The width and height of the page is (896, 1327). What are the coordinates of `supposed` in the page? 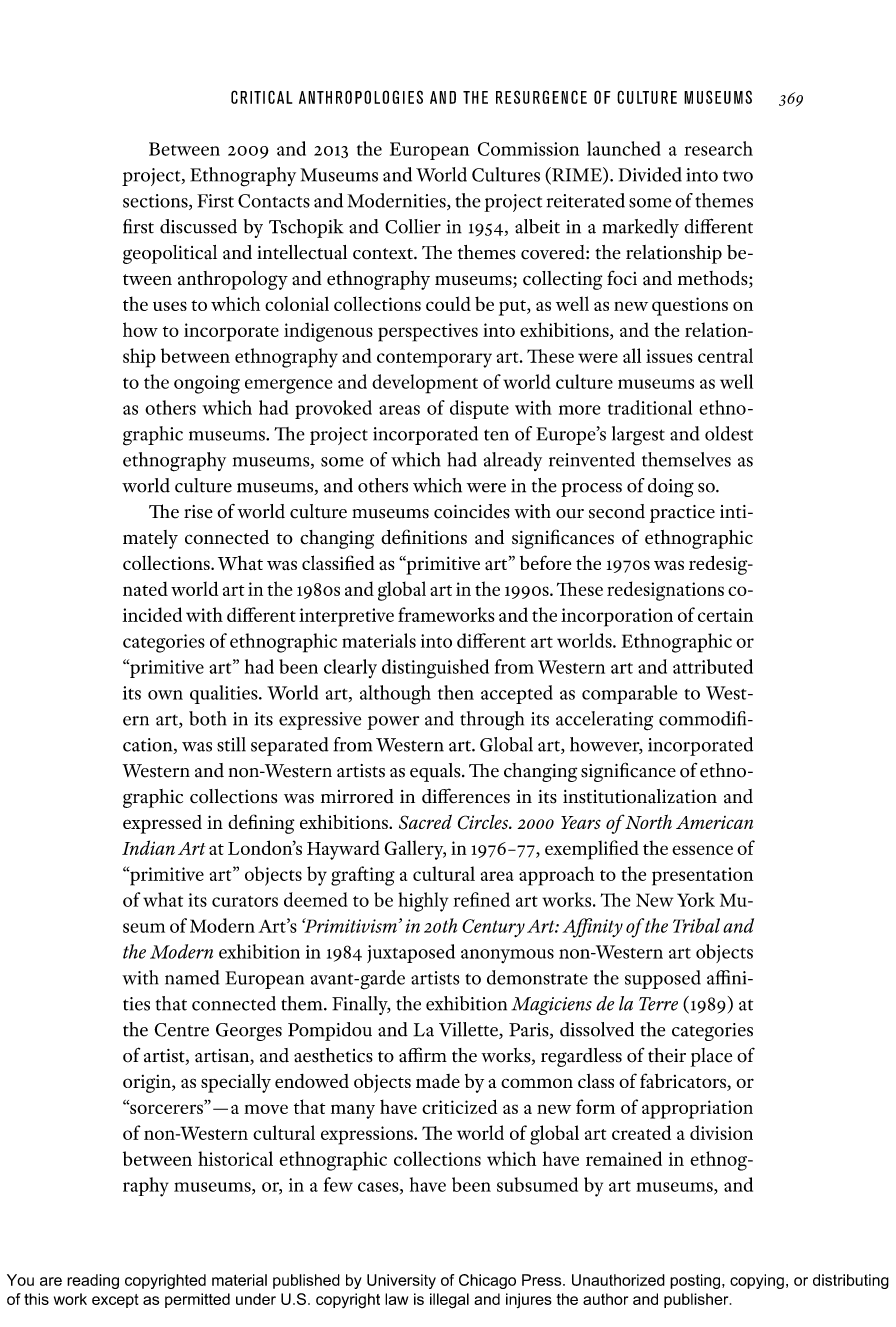 It's located at (663, 979).
